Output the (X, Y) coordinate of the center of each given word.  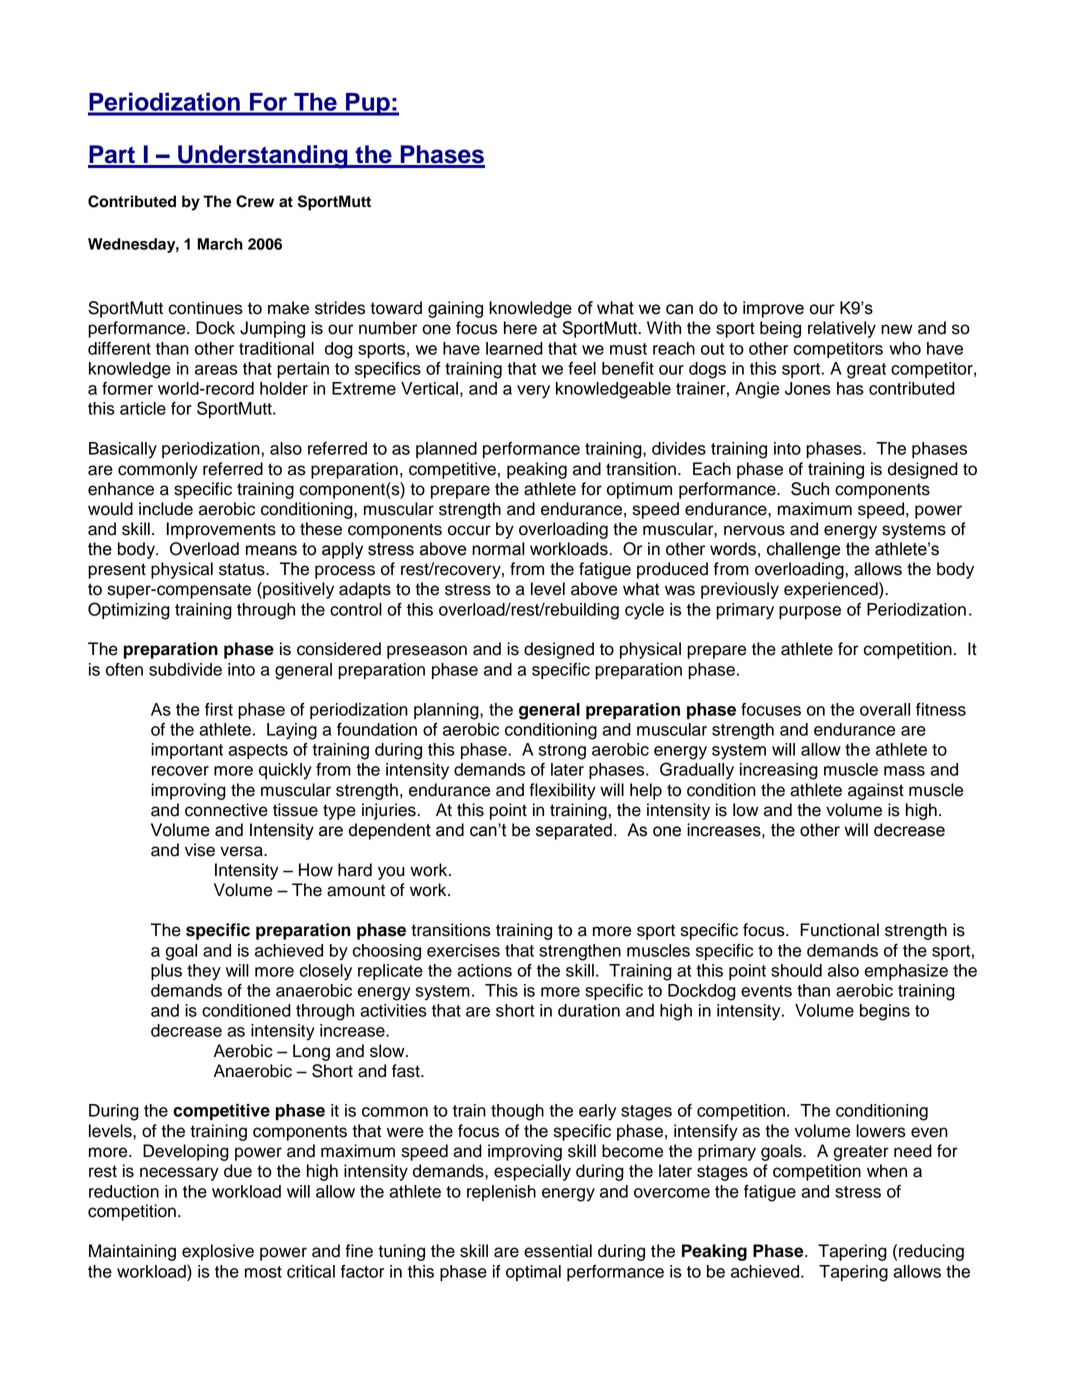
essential (558, 1251)
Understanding (263, 157)
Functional (839, 930)
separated (574, 831)
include (166, 509)
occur (469, 530)
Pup (368, 104)
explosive (218, 1252)
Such (810, 489)
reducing (931, 1252)
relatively (842, 329)
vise (200, 850)
